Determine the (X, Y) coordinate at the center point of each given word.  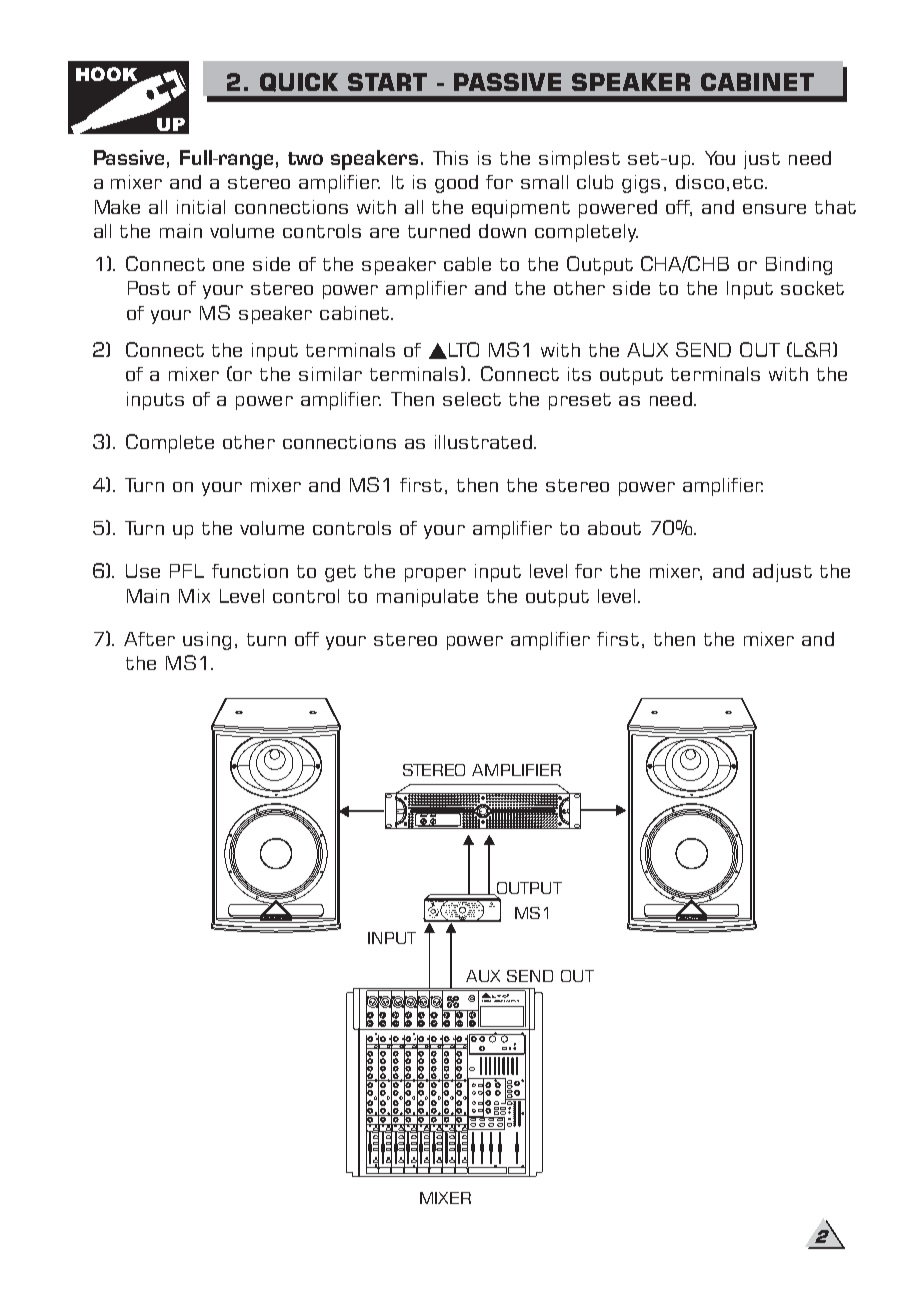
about (614, 528)
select (472, 399)
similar (330, 374)
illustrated (483, 442)
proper (435, 575)
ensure (774, 209)
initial (201, 207)
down (502, 231)
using (207, 641)
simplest (579, 160)
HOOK (108, 75)
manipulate (427, 598)
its (579, 374)
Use (143, 571)
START (387, 82)
